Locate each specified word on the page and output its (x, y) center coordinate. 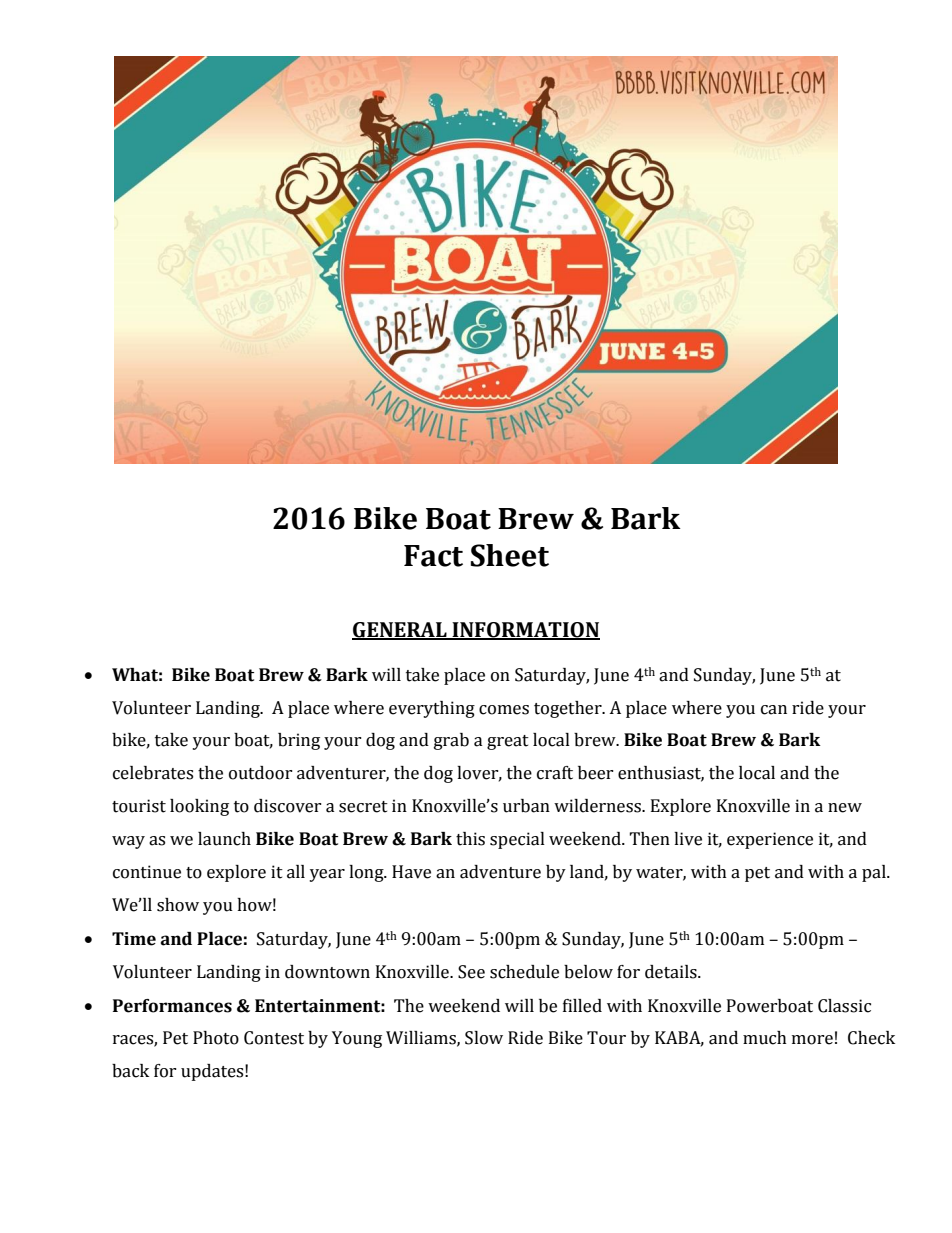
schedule (524, 972)
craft (555, 773)
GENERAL (400, 631)
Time (134, 939)
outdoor (261, 773)
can (774, 710)
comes (504, 710)
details (672, 972)
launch (224, 839)
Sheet (510, 555)
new (845, 808)
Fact (433, 556)
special (517, 840)
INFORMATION (525, 631)
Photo (216, 1038)
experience (770, 840)
